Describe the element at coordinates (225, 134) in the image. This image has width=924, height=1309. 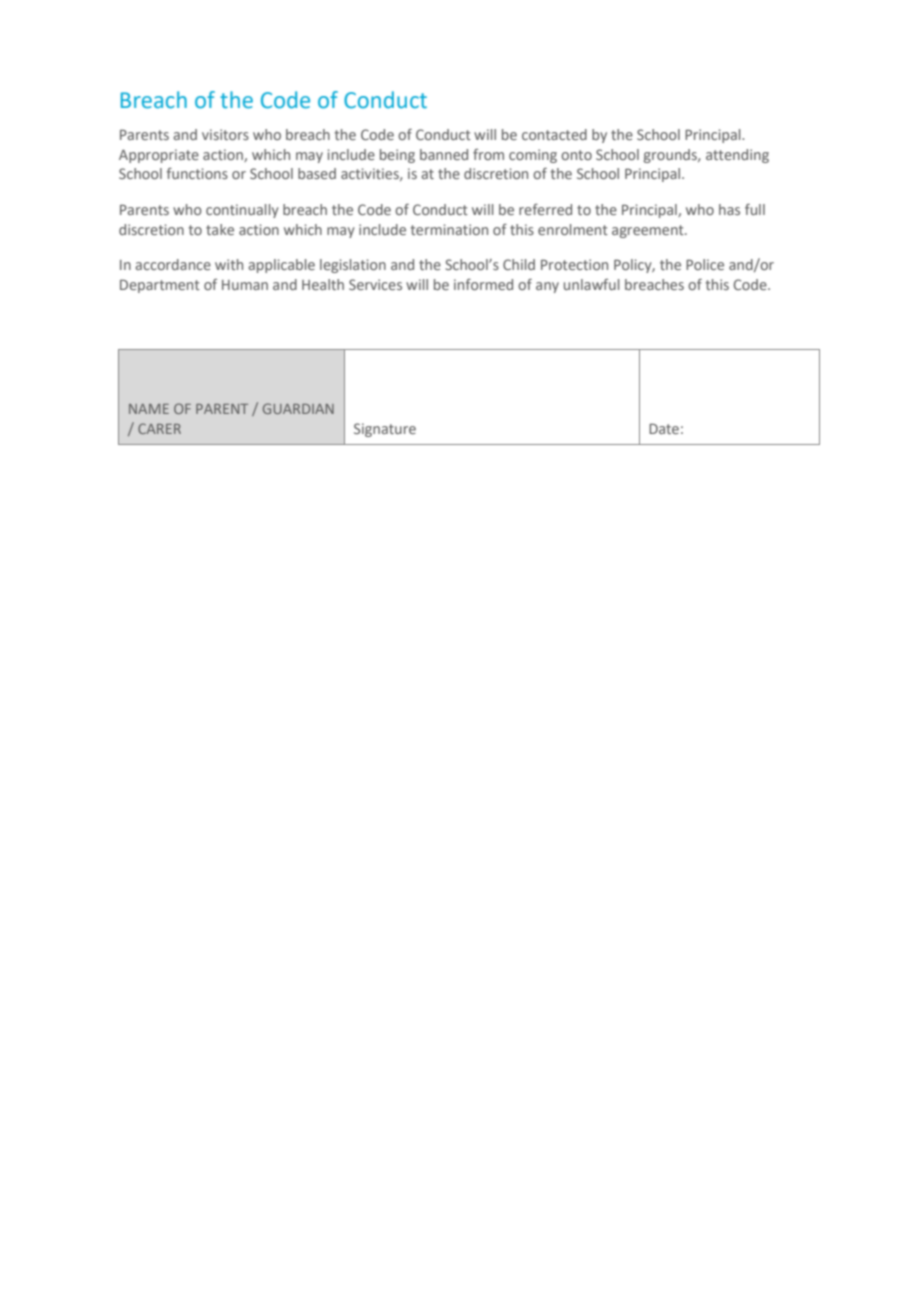
I see `visitors` at that location.
